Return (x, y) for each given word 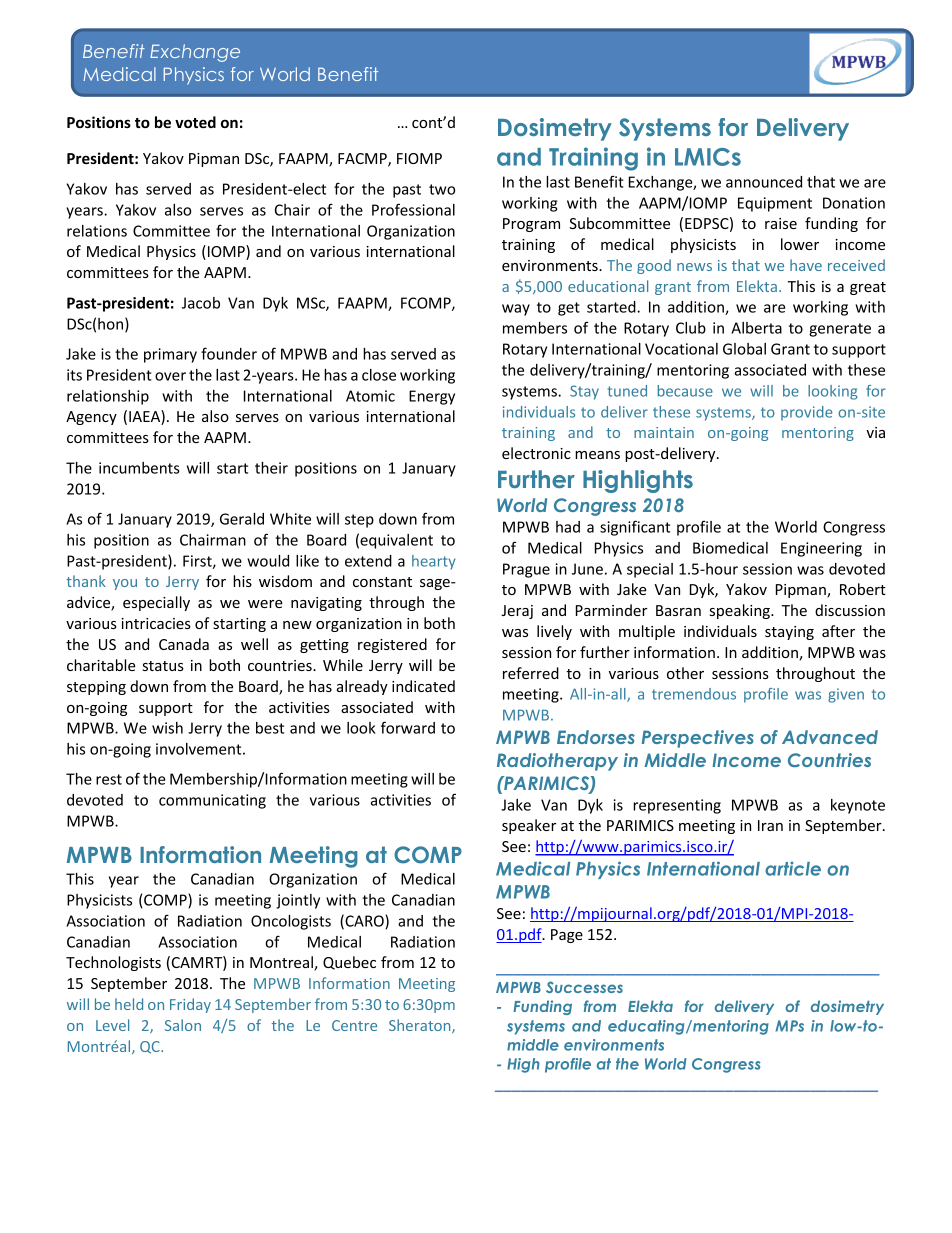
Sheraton (421, 1026)
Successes (584, 987)
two (442, 189)
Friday (190, 1005)
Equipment (775, 204)
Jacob (201, 303)
